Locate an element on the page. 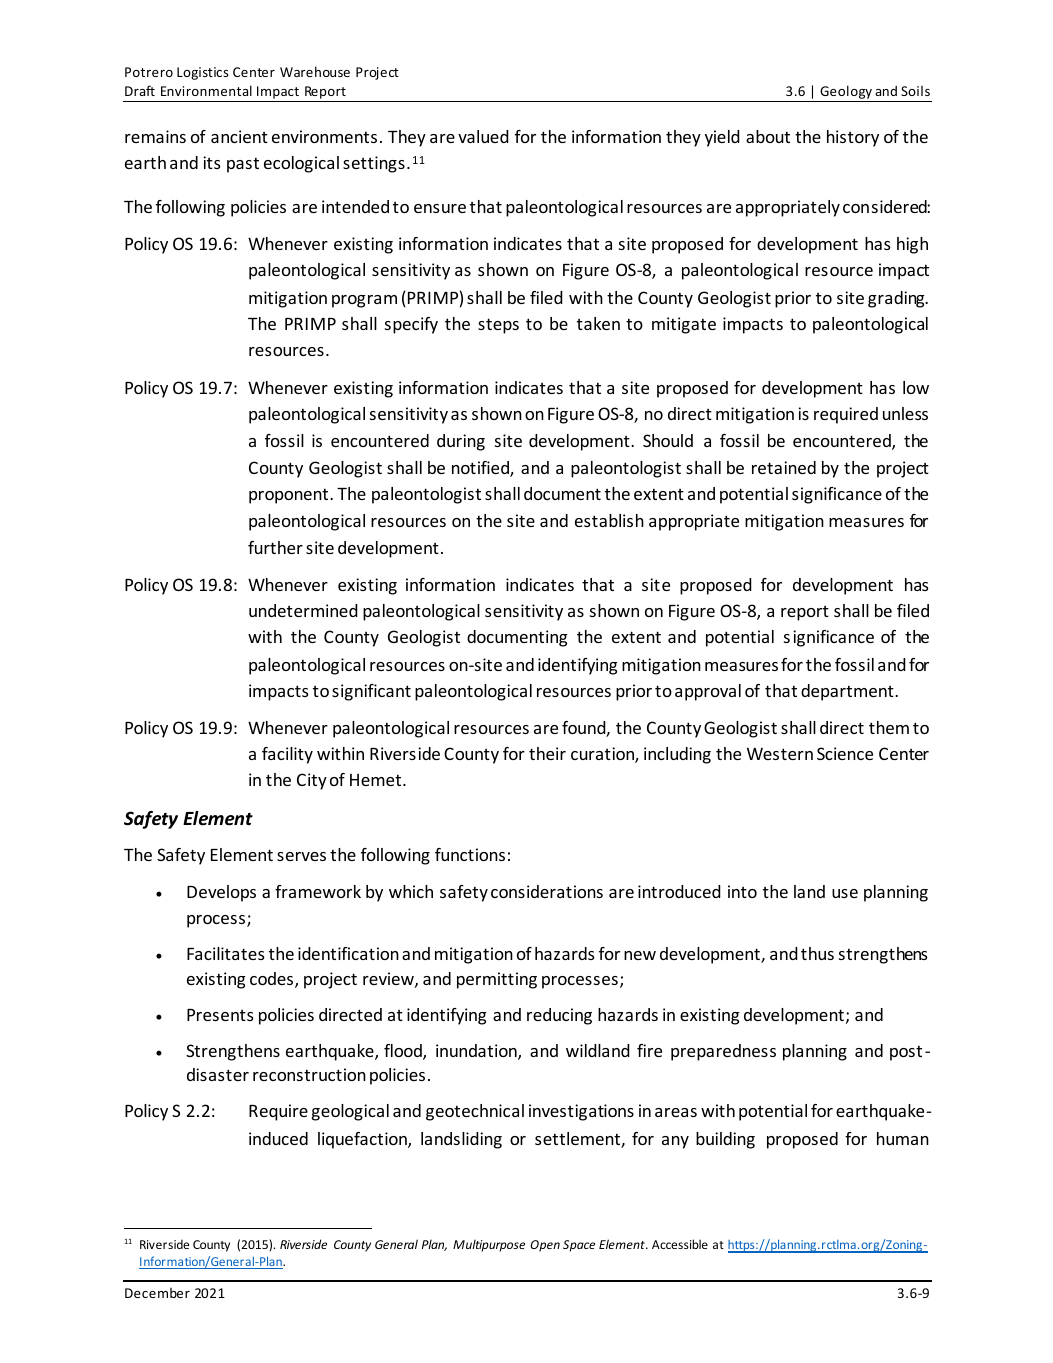 The width and height of the document is (1053, 1363). department is located at coordinates (848, 692).
